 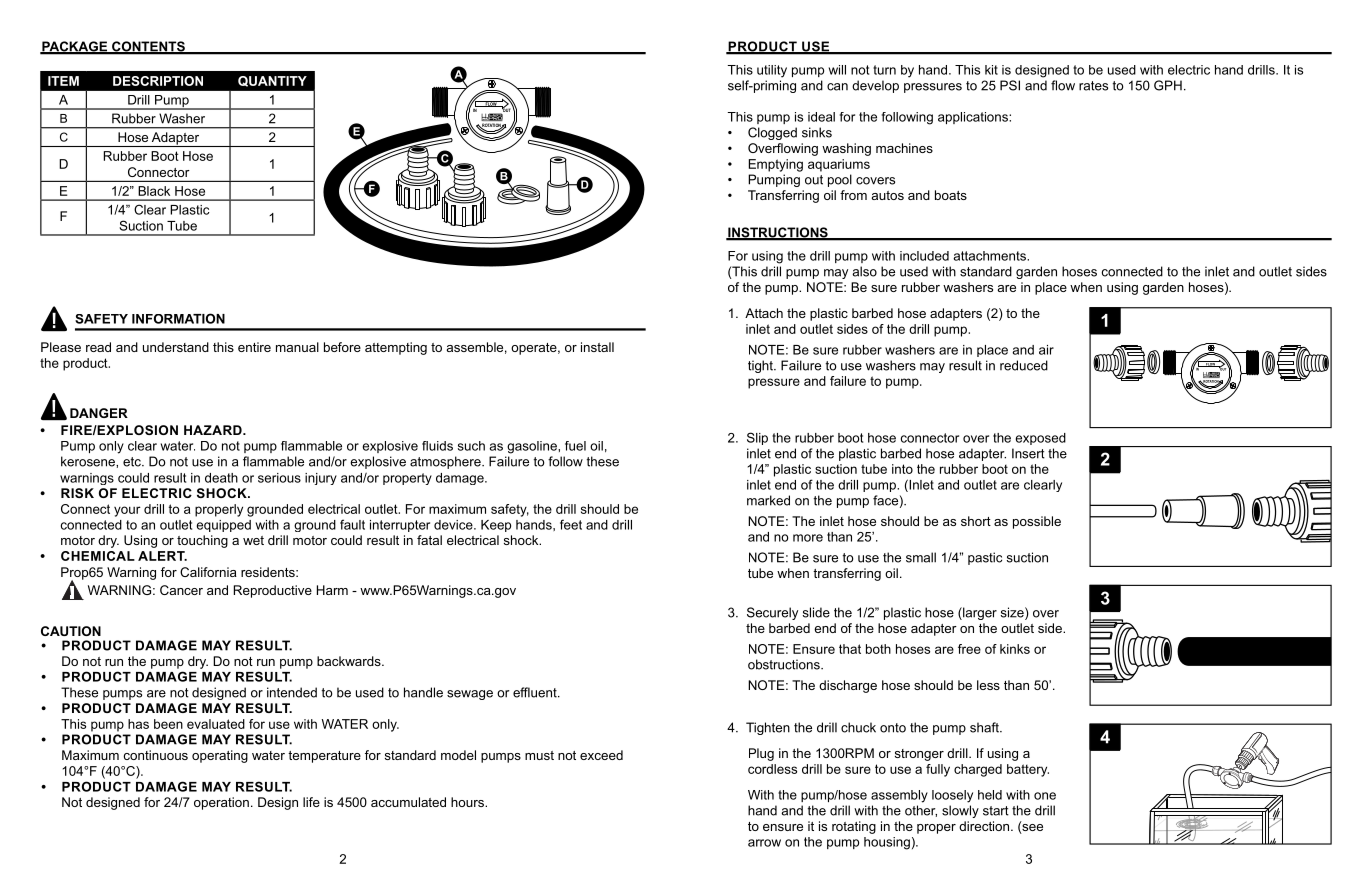 What do you see at coordinates (601, 755) in the document?
I see `exceed` at bounding box center [601, 755].
